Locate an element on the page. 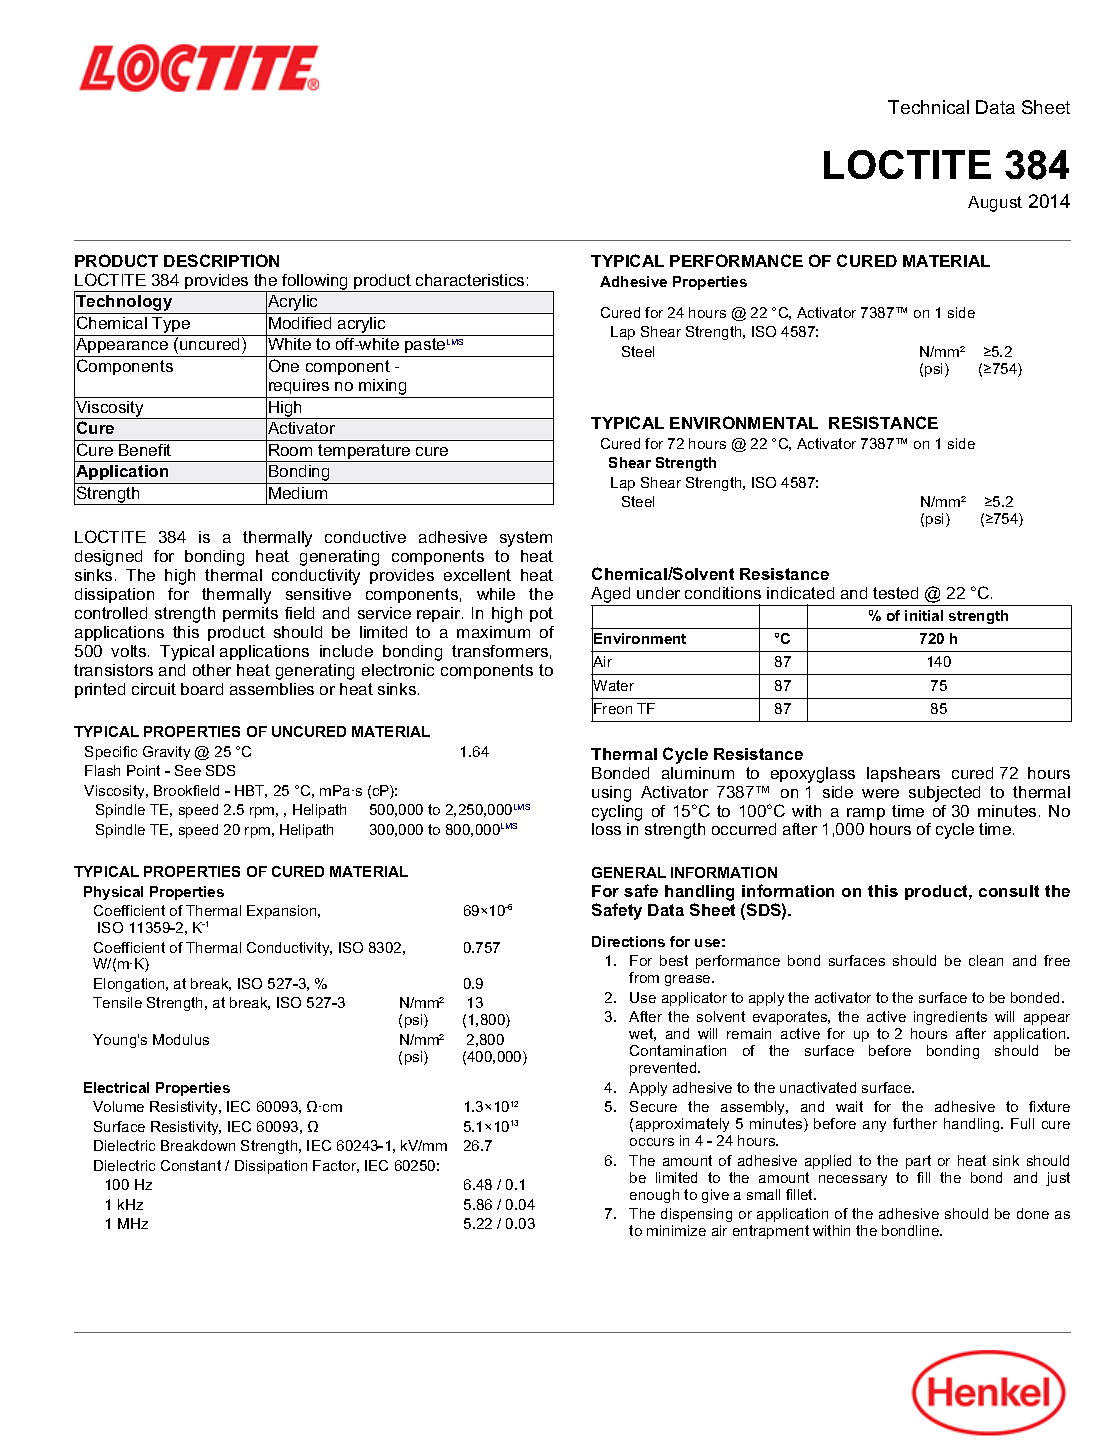  Constant is located at coordinates (191, 1165).
